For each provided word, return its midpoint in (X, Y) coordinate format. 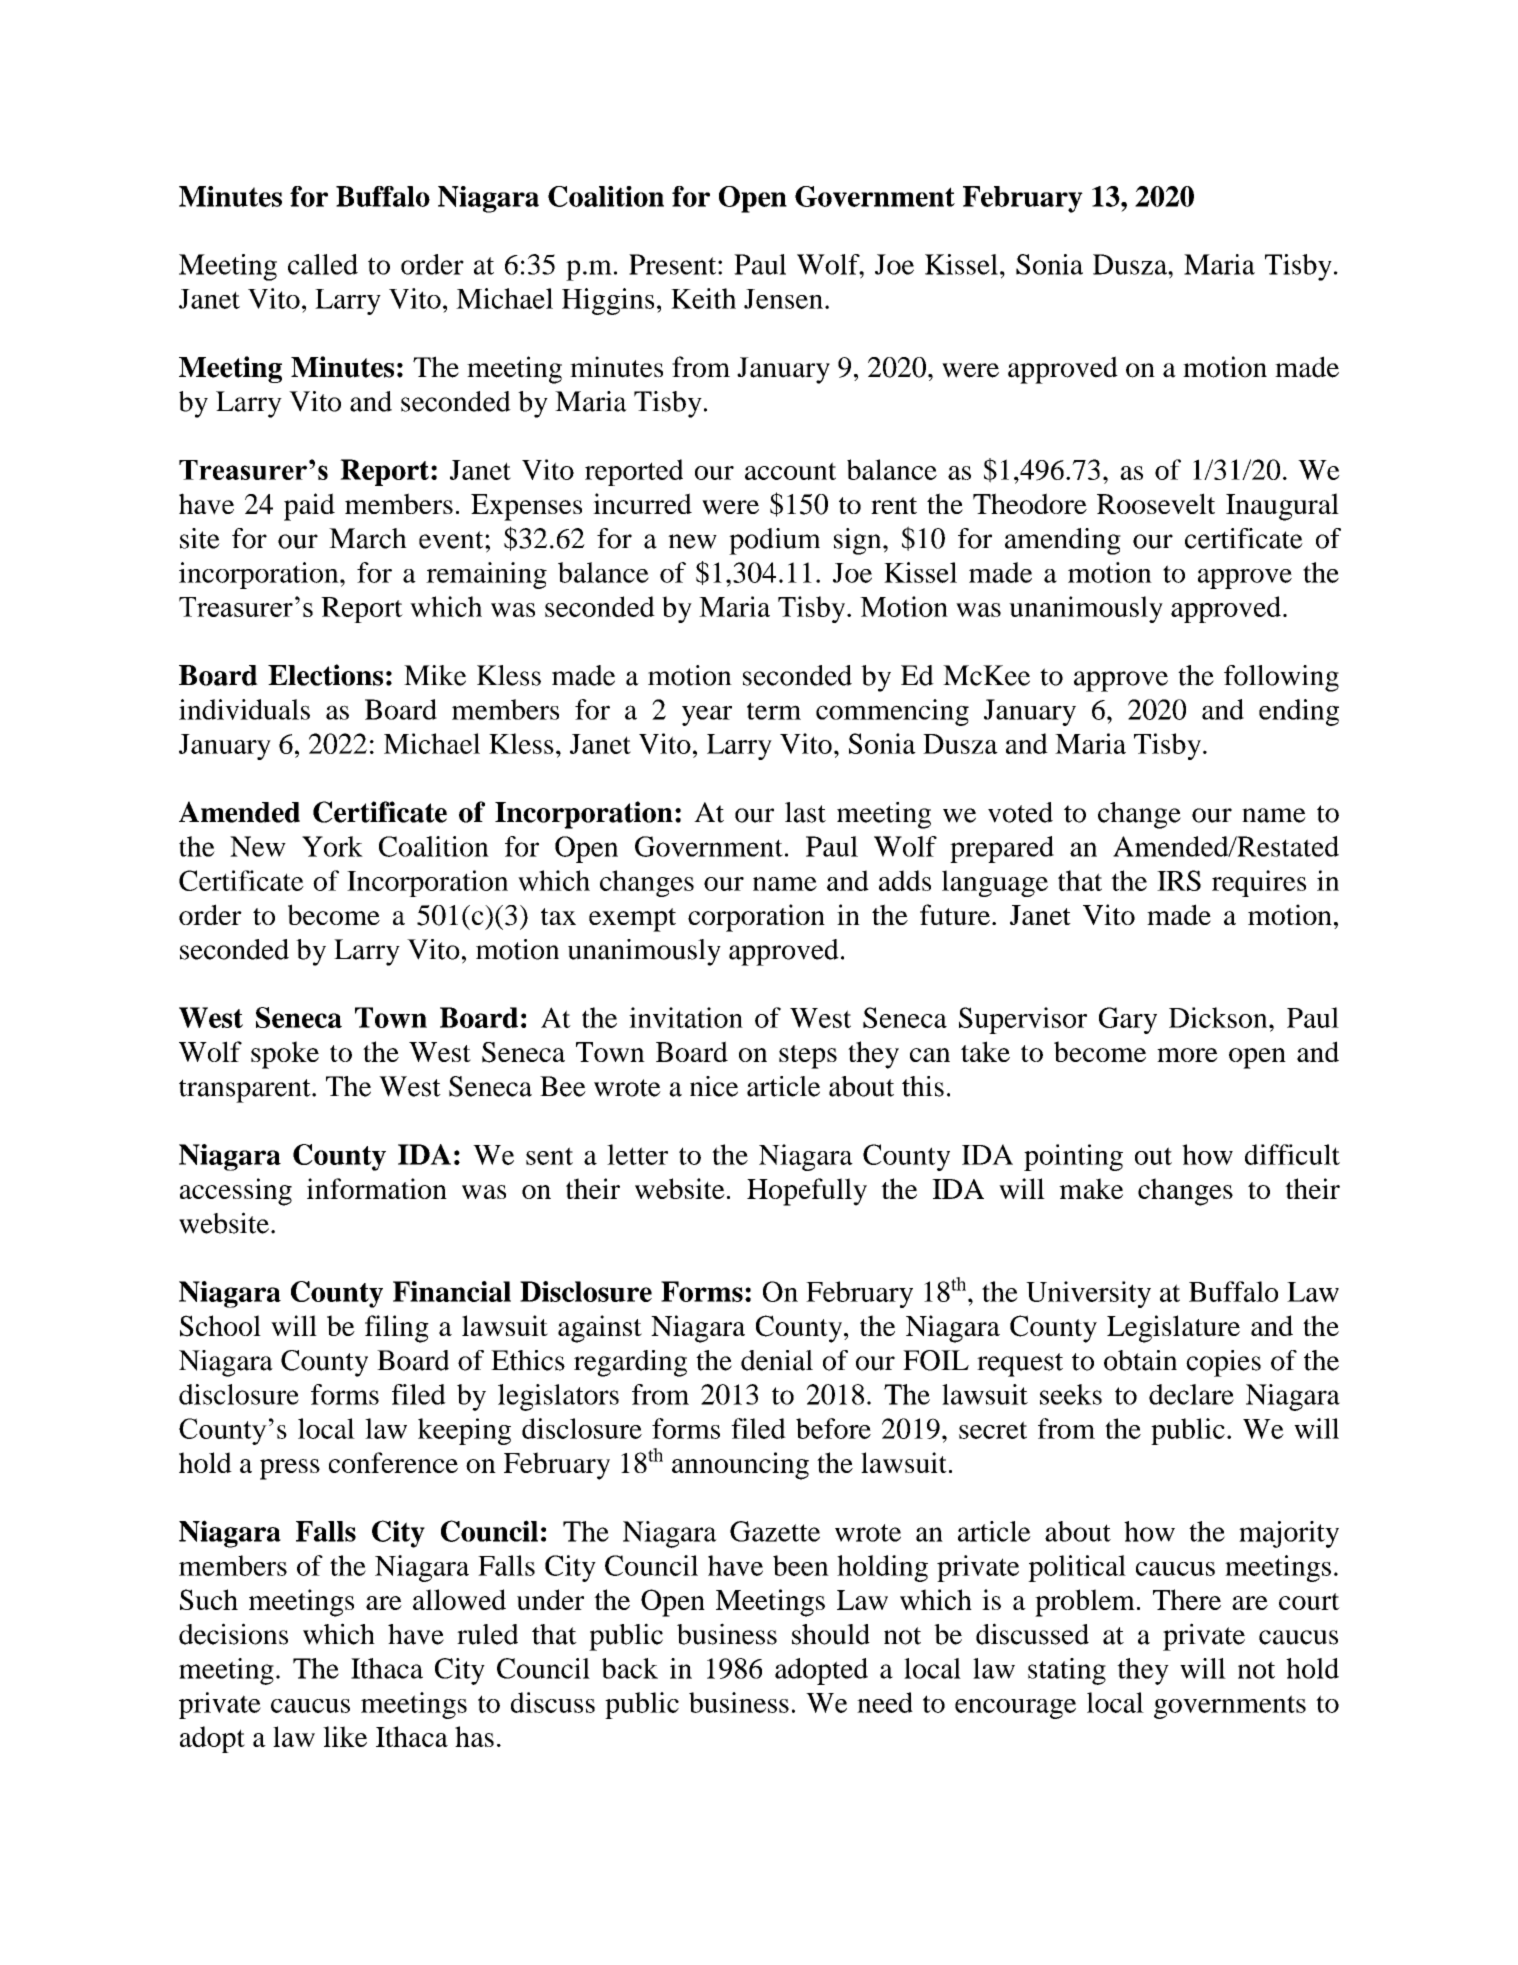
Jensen (783, 299)
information (377, 1188)
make (1091, 1188)
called (323, 264)
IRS (1179, 880)
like (345, 1736)
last (805, 812)
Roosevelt (1156, 503)
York (332, 846)
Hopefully (807, 1192)
